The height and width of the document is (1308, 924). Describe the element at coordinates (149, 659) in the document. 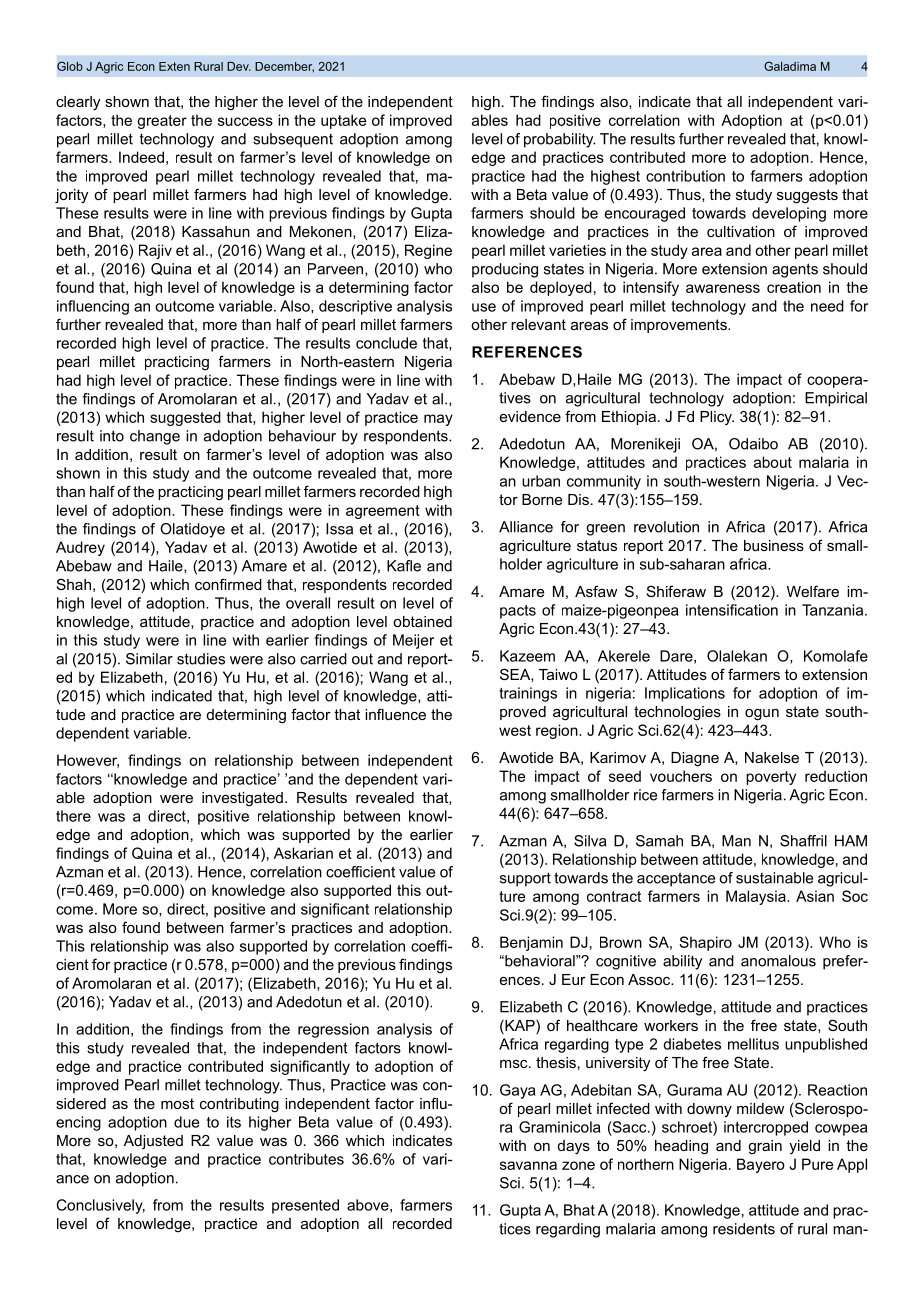

I see `Similar` at that location.
